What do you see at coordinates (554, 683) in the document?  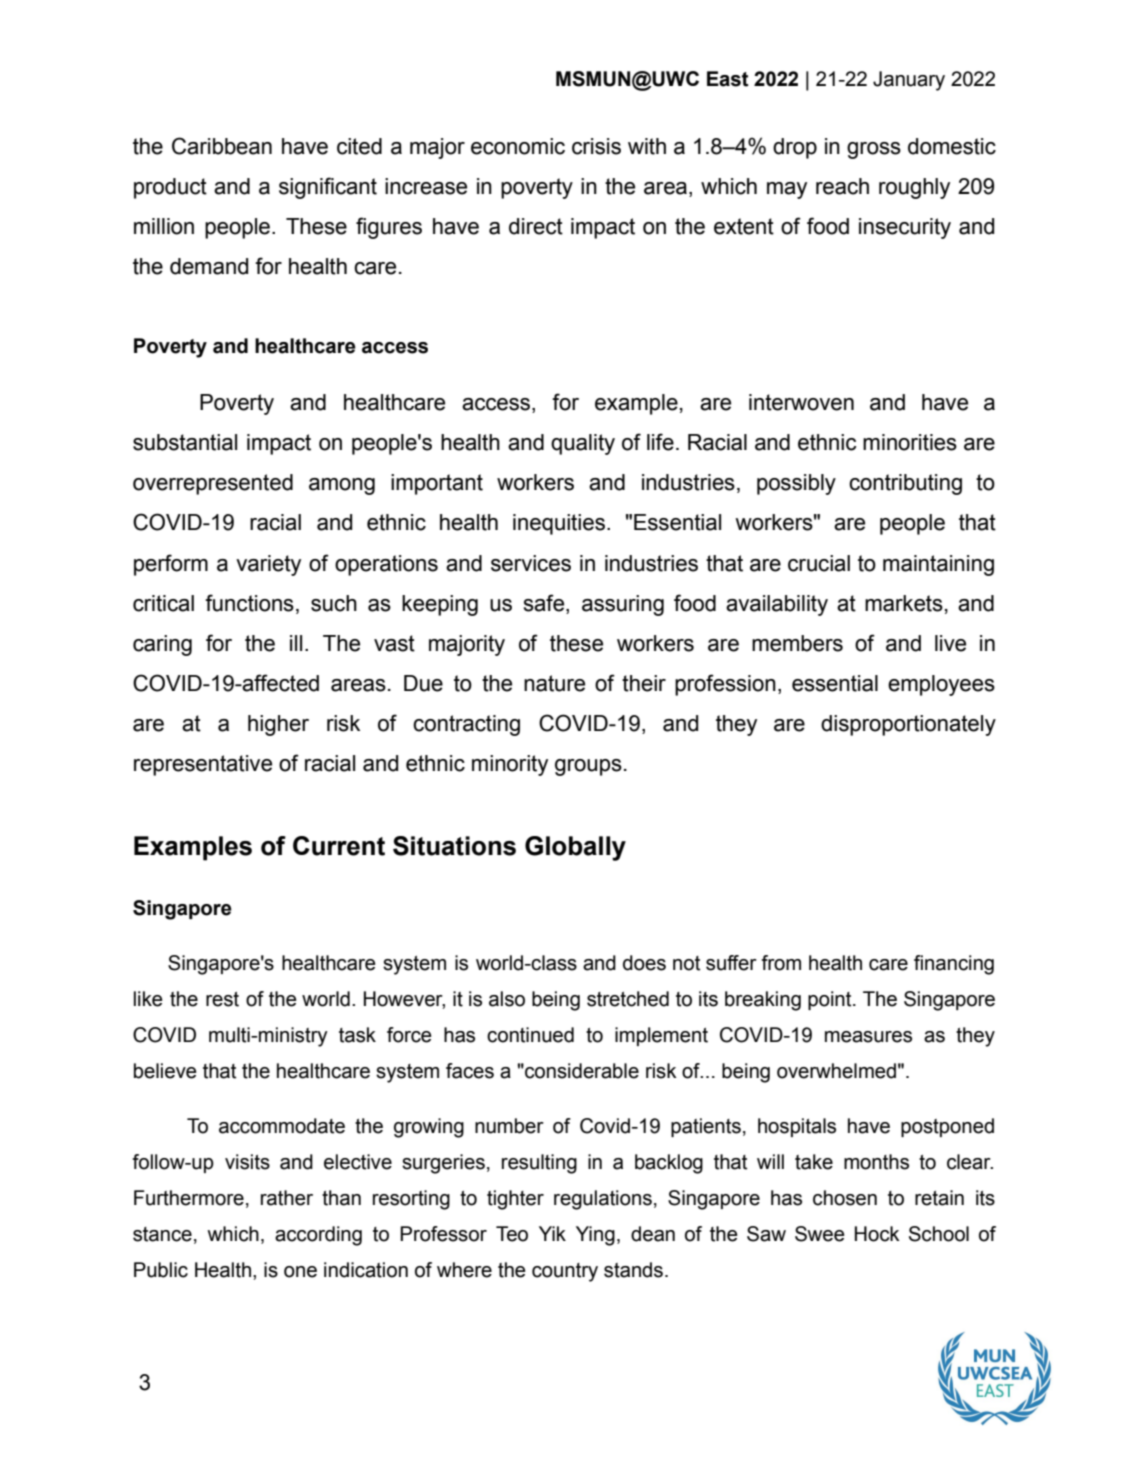 I see `nature` at bounding box center [554, 683].
